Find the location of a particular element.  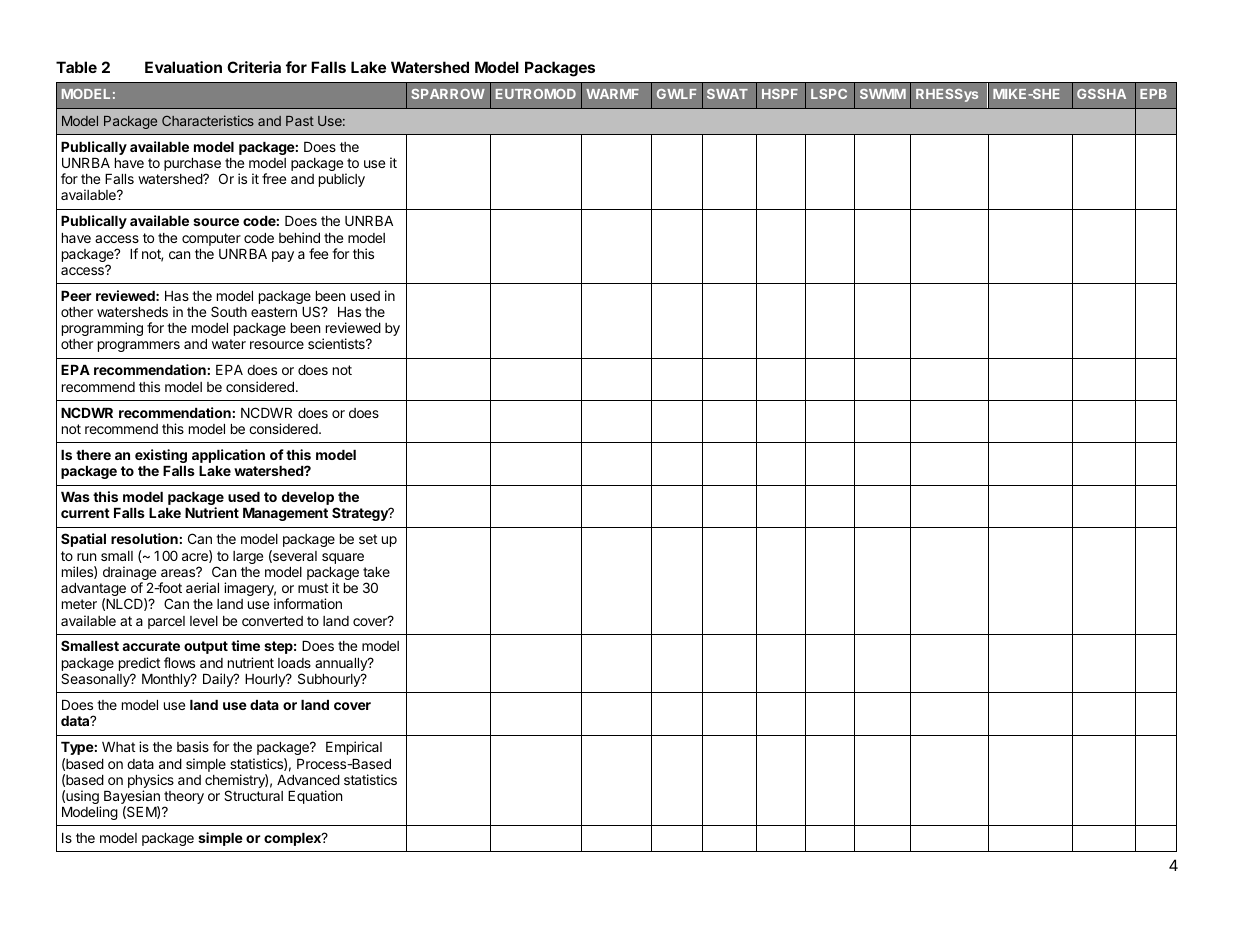

physics is located at coordinates (151, 782).
